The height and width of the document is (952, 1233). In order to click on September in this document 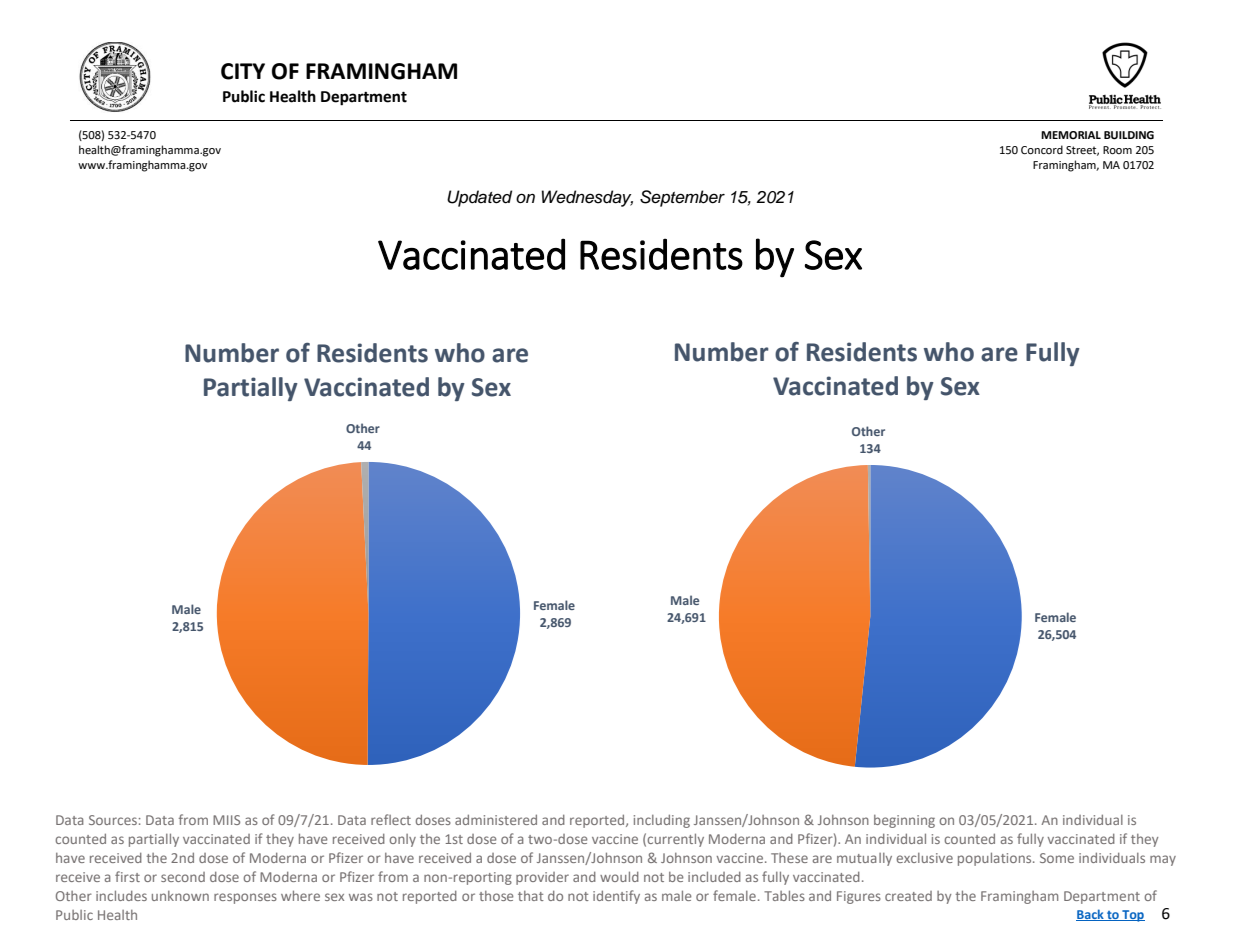, I will do `click(682, 198)`.
